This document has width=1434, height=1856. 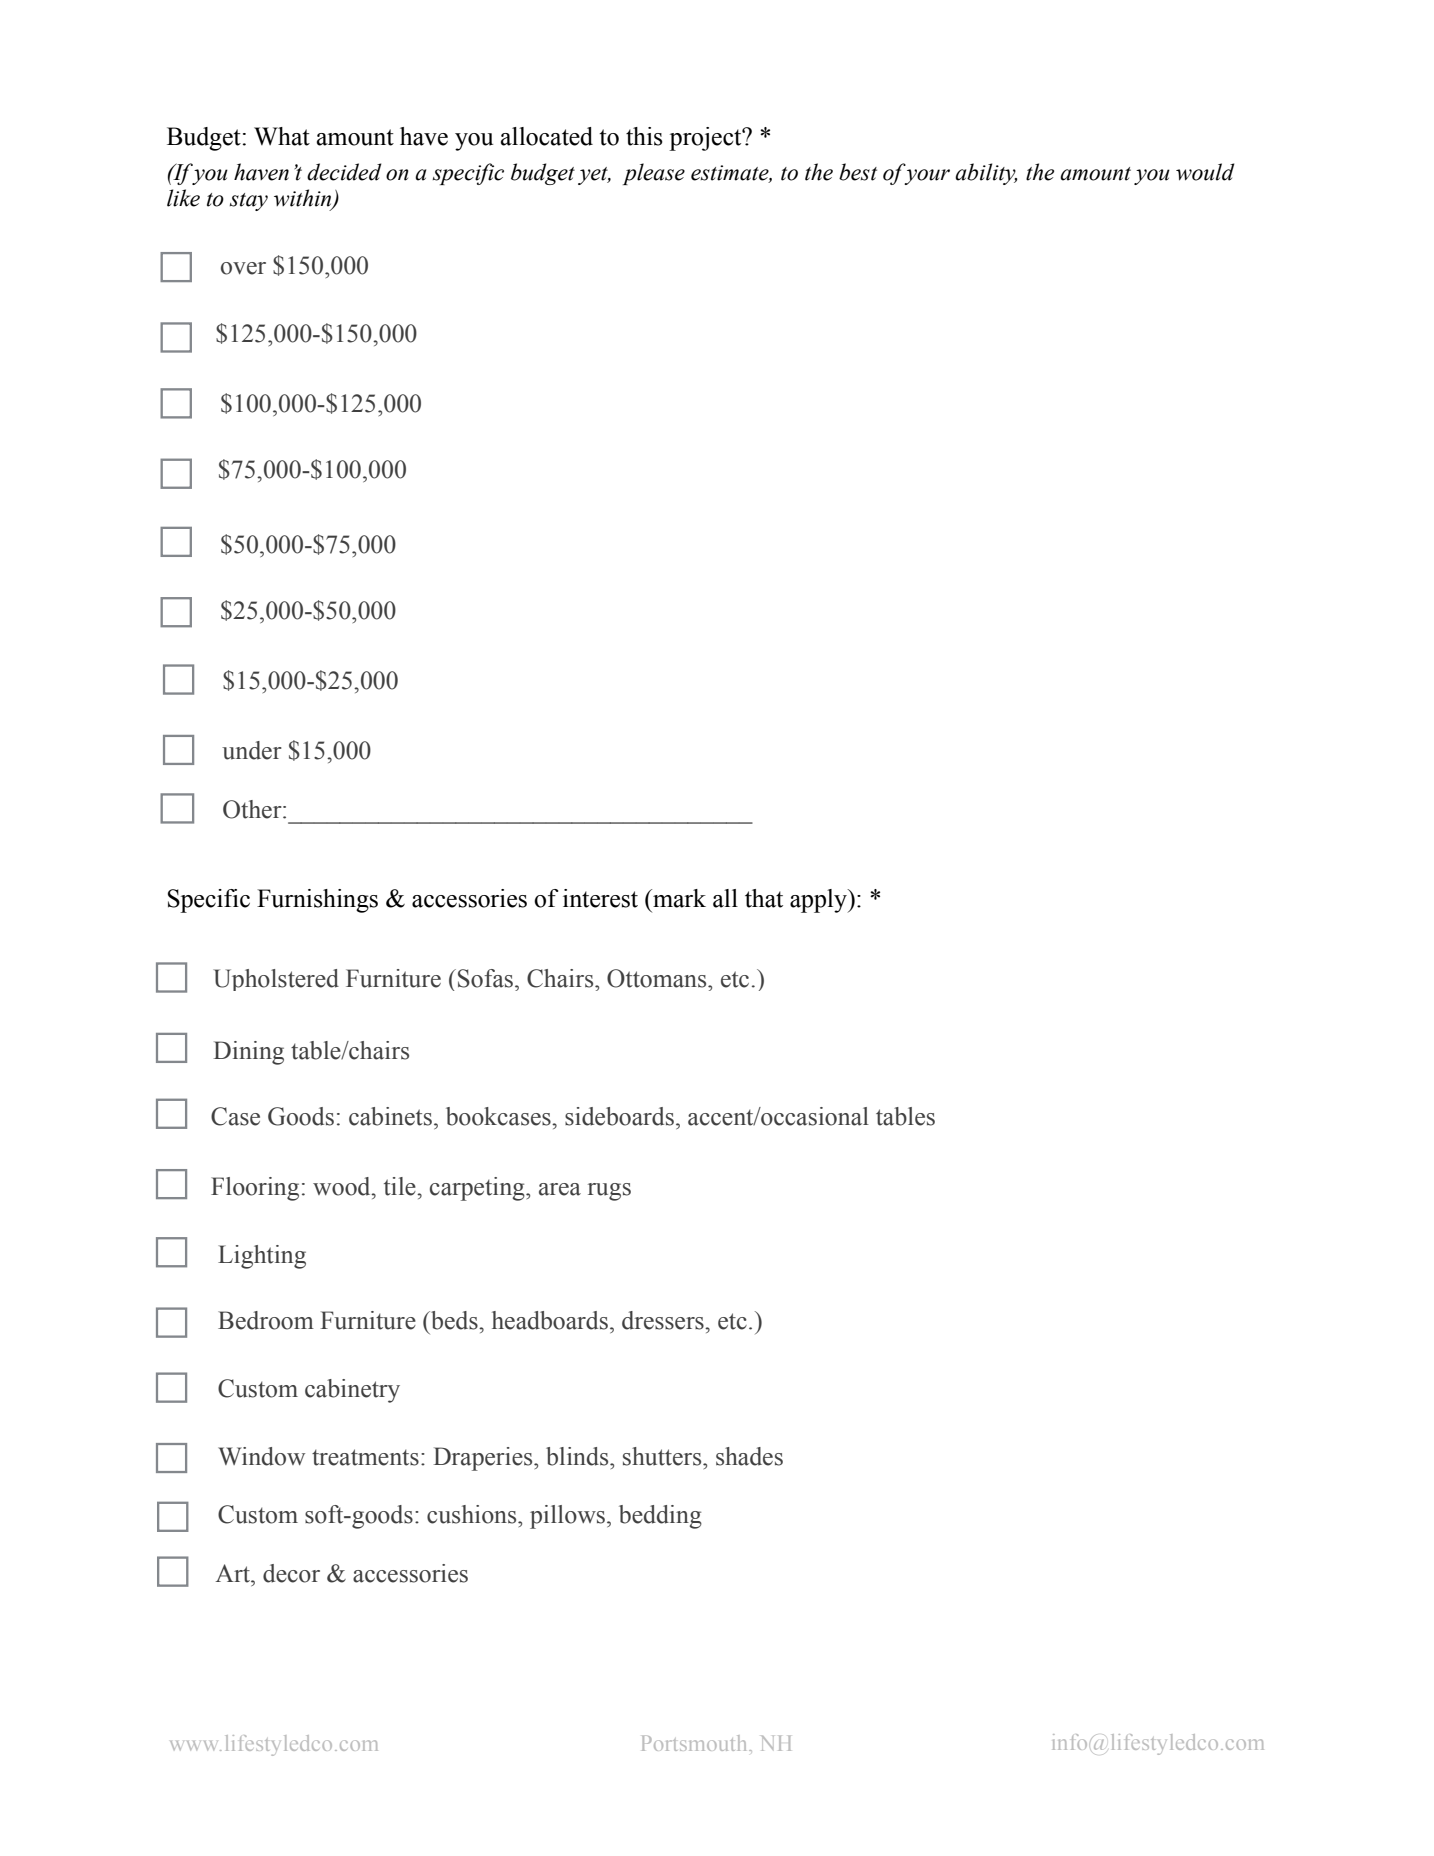 What do you see at coordinates (764, 898) in the document?
I see `that` at bounding box center [764, 898].
